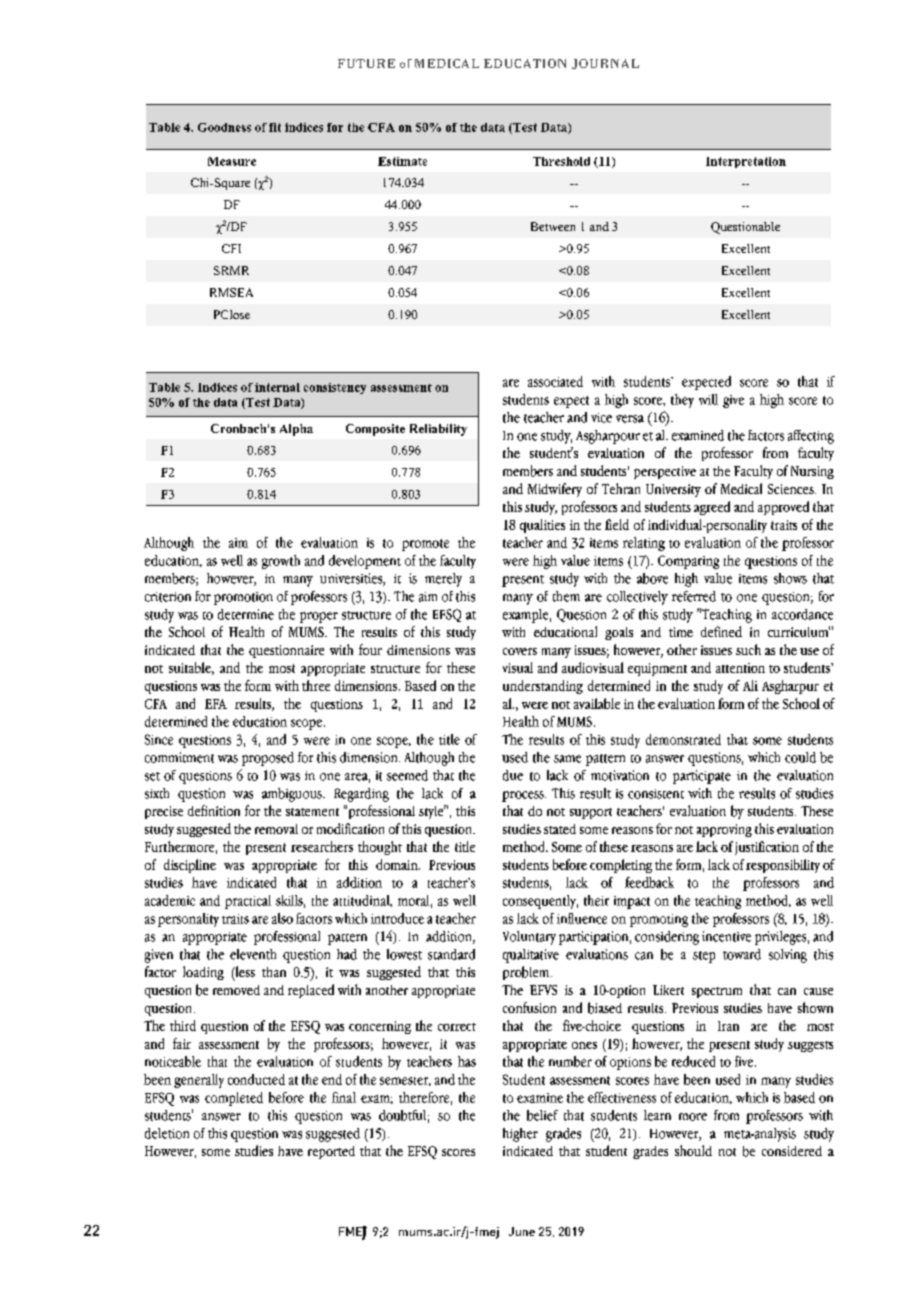  I want to click on June, so click(522, 1231).
